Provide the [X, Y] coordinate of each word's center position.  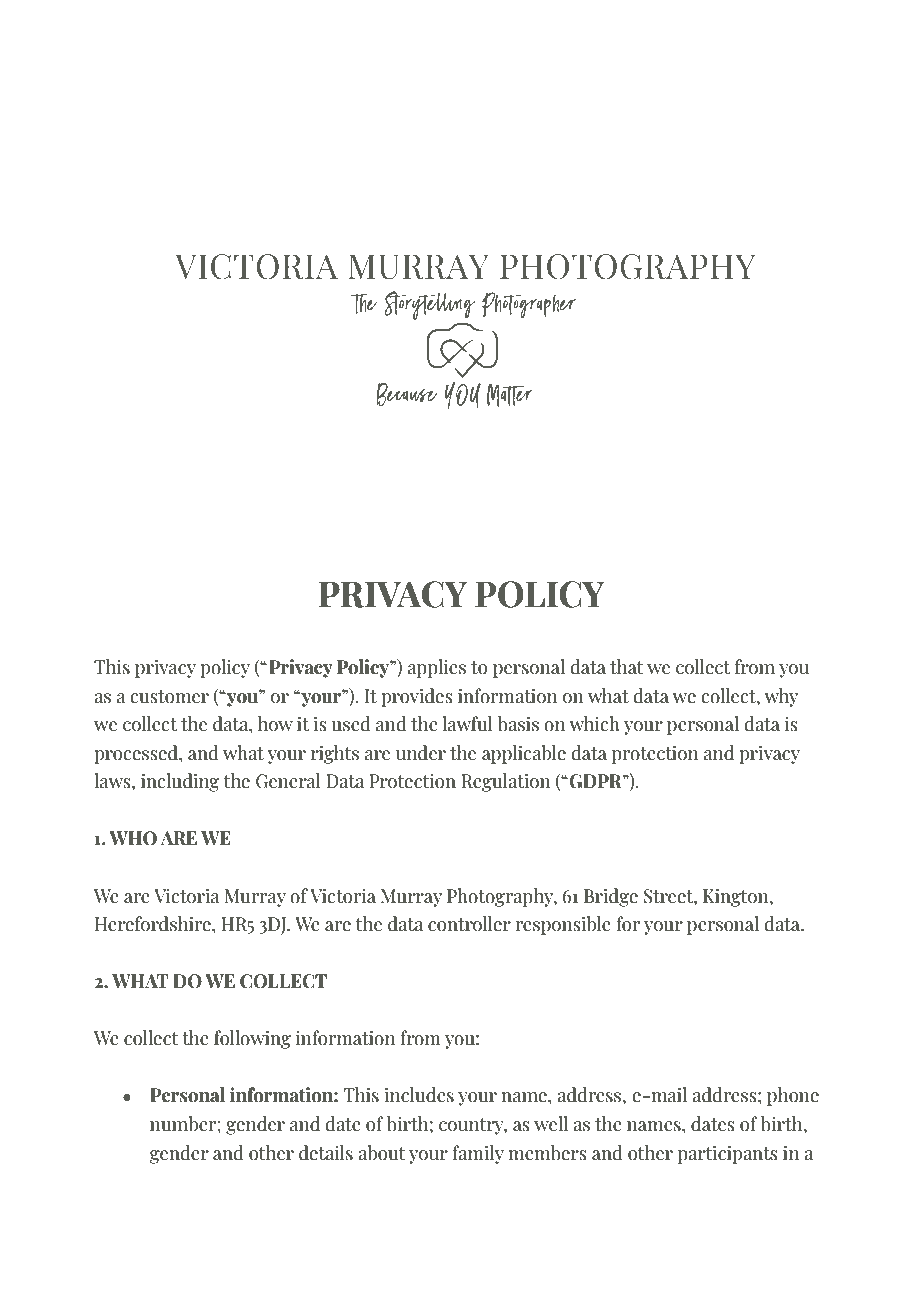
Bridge [611, 897]
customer [169, 697]
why [781, 697]
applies [437, 668]
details [326, 1153]
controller [469, 924]
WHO [133, 838]
